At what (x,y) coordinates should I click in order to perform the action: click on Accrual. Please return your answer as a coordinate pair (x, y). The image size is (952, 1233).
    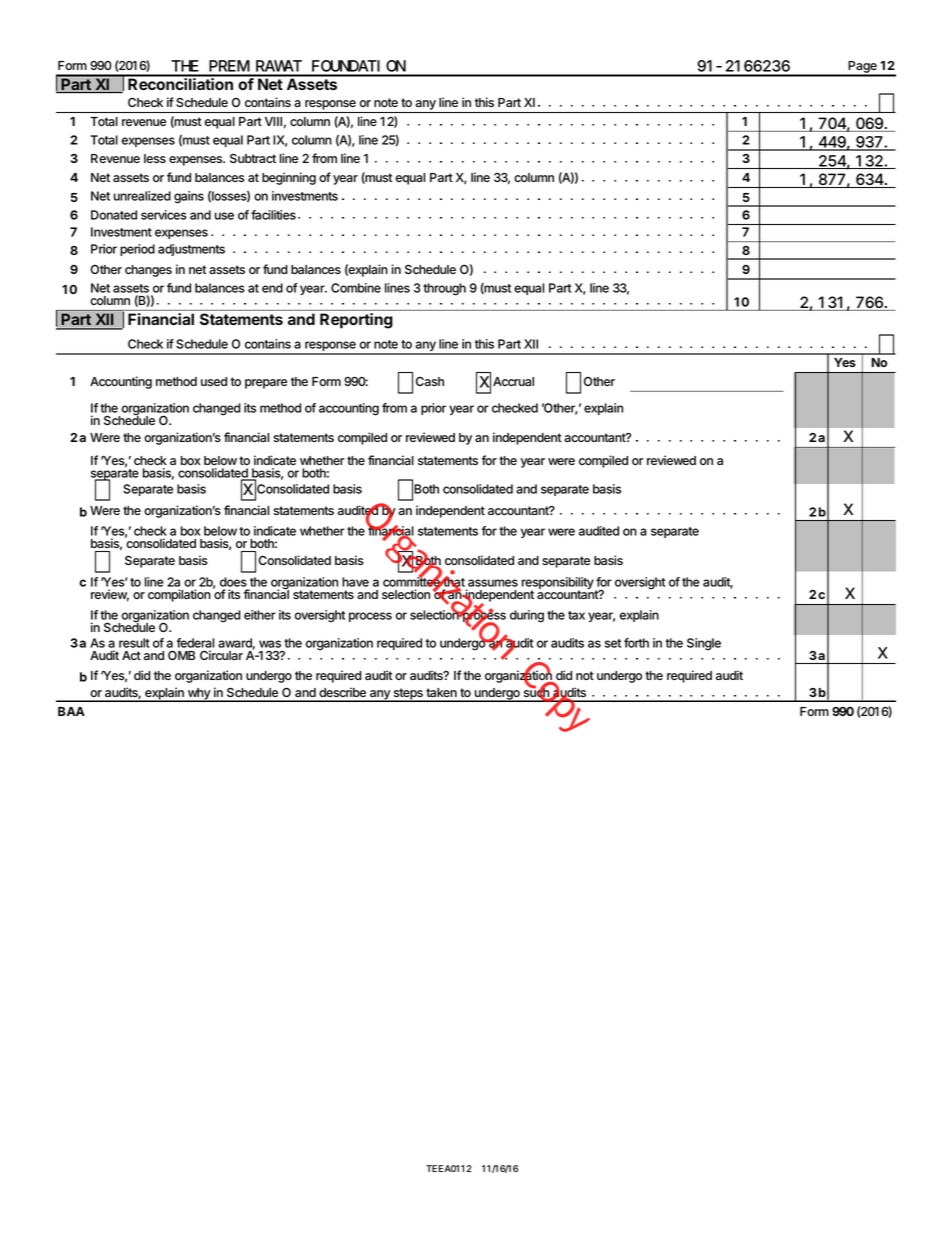
    Looking at the image, I should click on (513, 381).
